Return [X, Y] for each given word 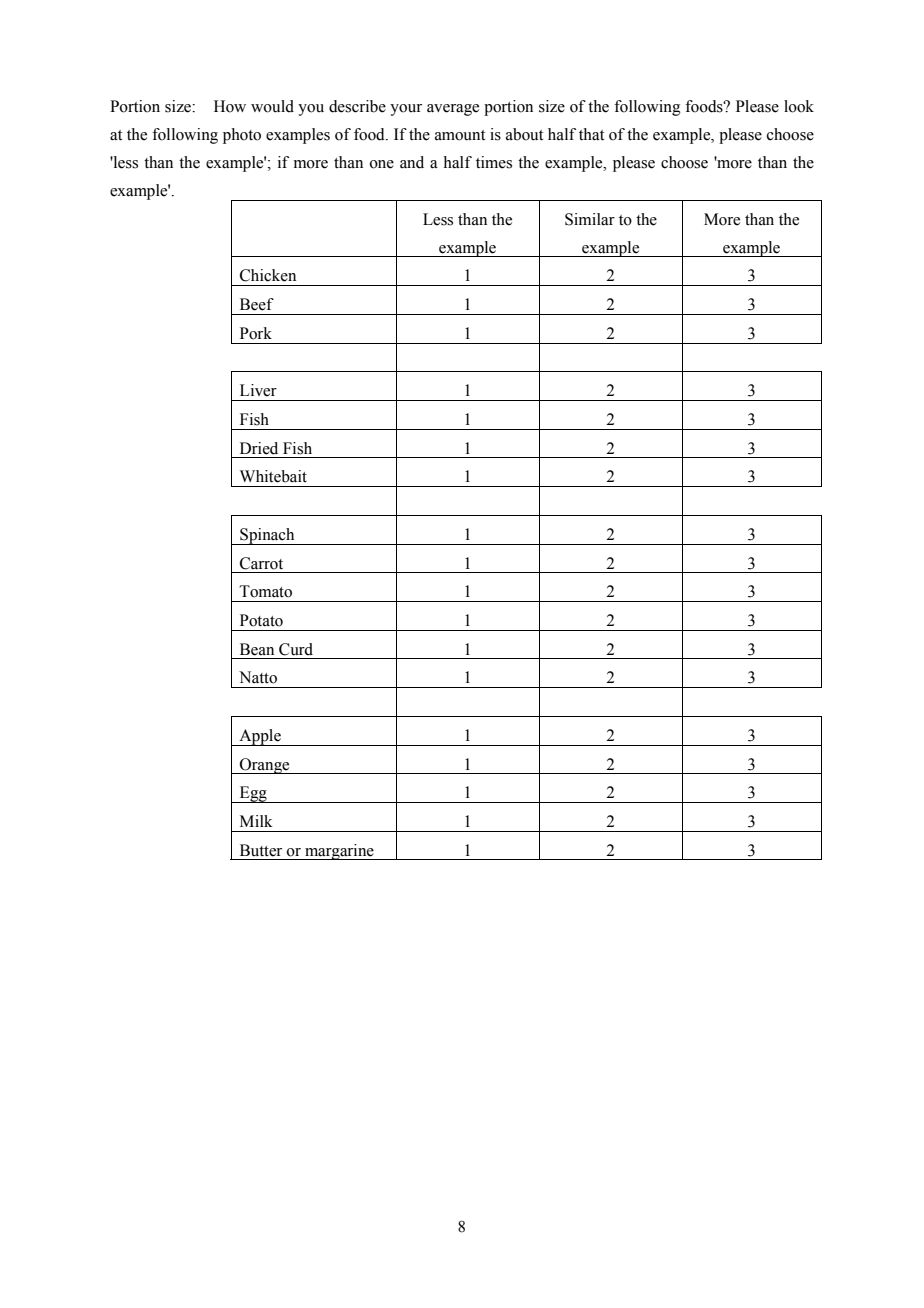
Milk [256, 821]
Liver [258, 390]
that [591, 134]
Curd [296, 649]
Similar [590, 219]
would [272, 106]
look [799, 106]
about [524, 134]
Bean [257, 649]
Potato [261, 620]
